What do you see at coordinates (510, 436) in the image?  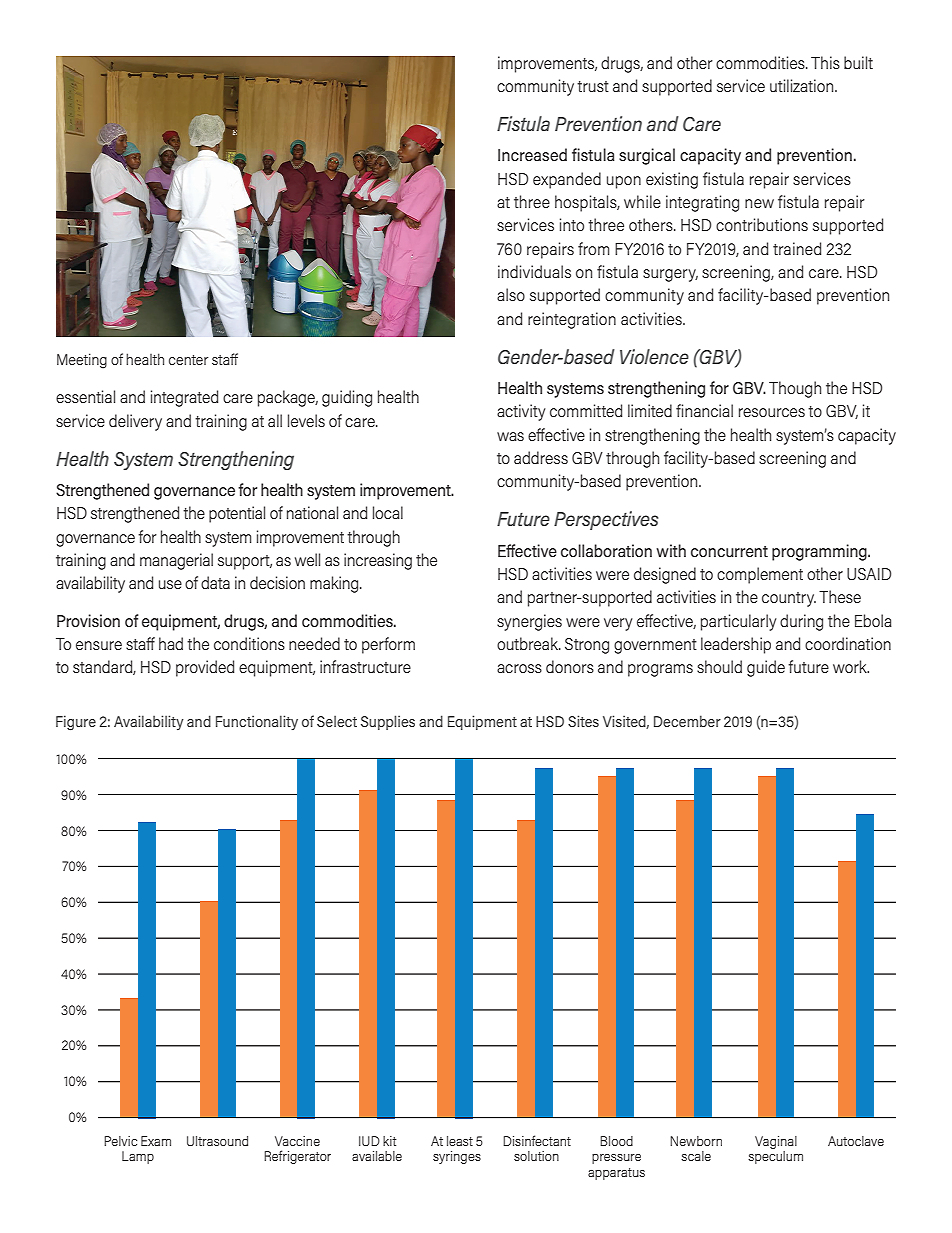 I see `was` at bounding box center [510, 436].
